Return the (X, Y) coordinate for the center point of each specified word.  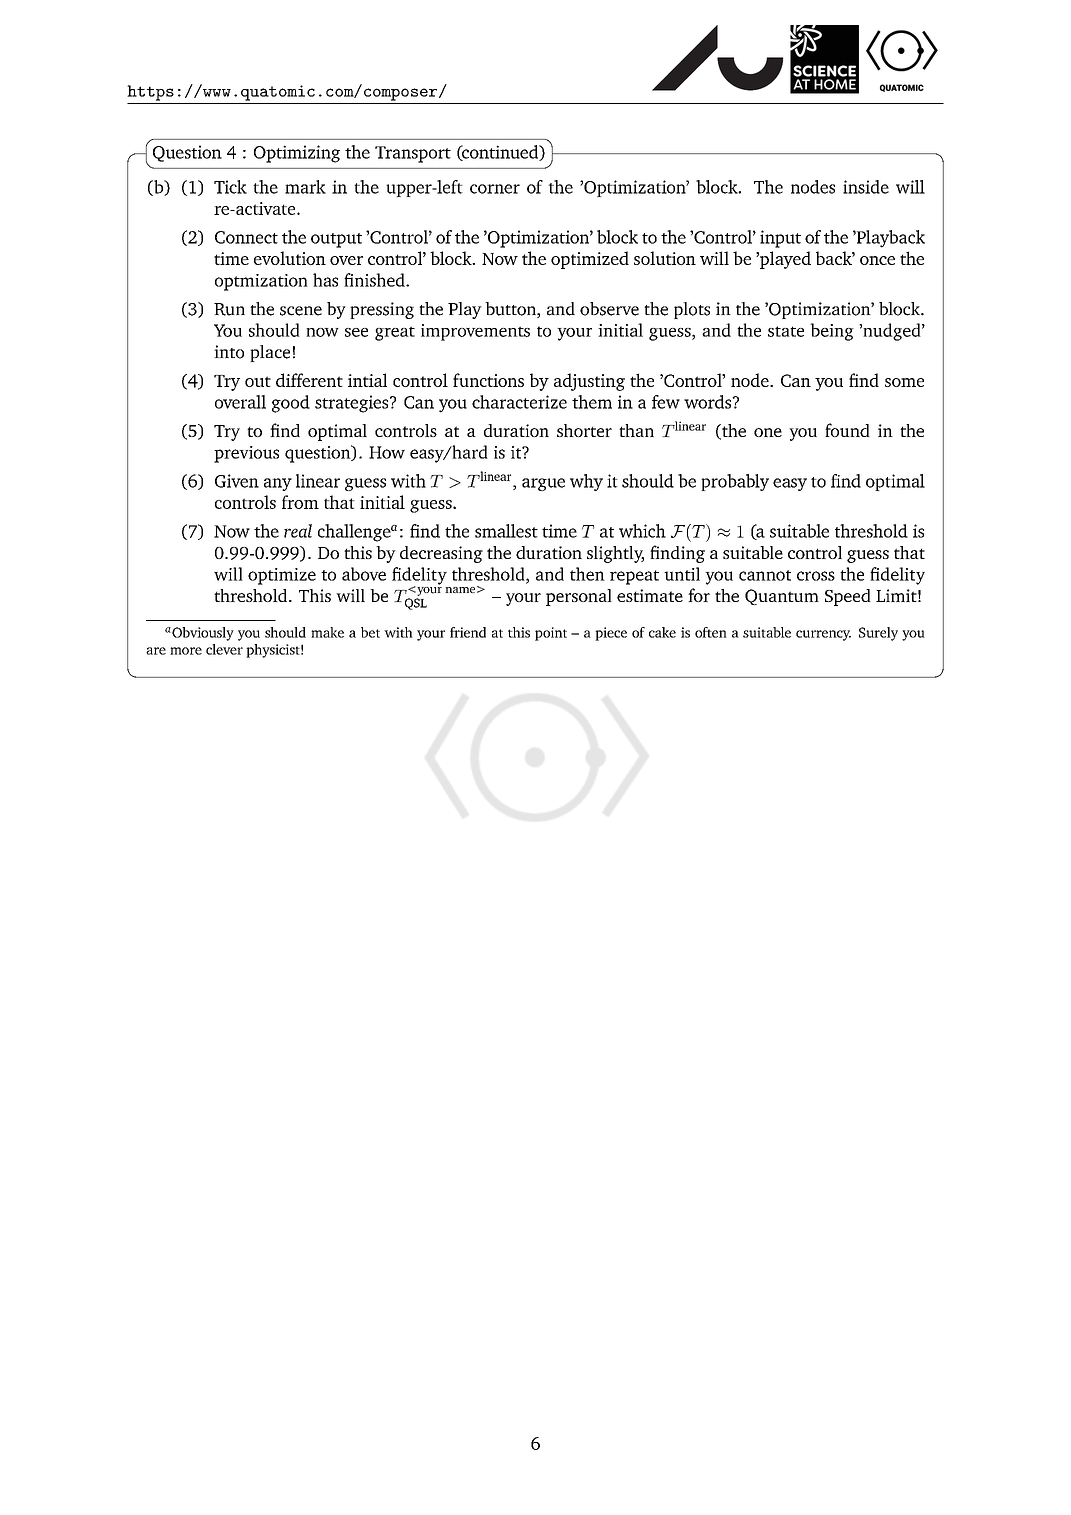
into (229, 352)
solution (665, 258)
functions (488, 380)
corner (495, 189)
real (298, 531)
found (847, 430)
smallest (506, 531)
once (877, 260)
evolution (290, 258)
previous (246, 454)
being (832, 332)
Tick (230, 187)
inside (866, 187)
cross (816, 576)
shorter (584, 430)
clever (224, 649)
